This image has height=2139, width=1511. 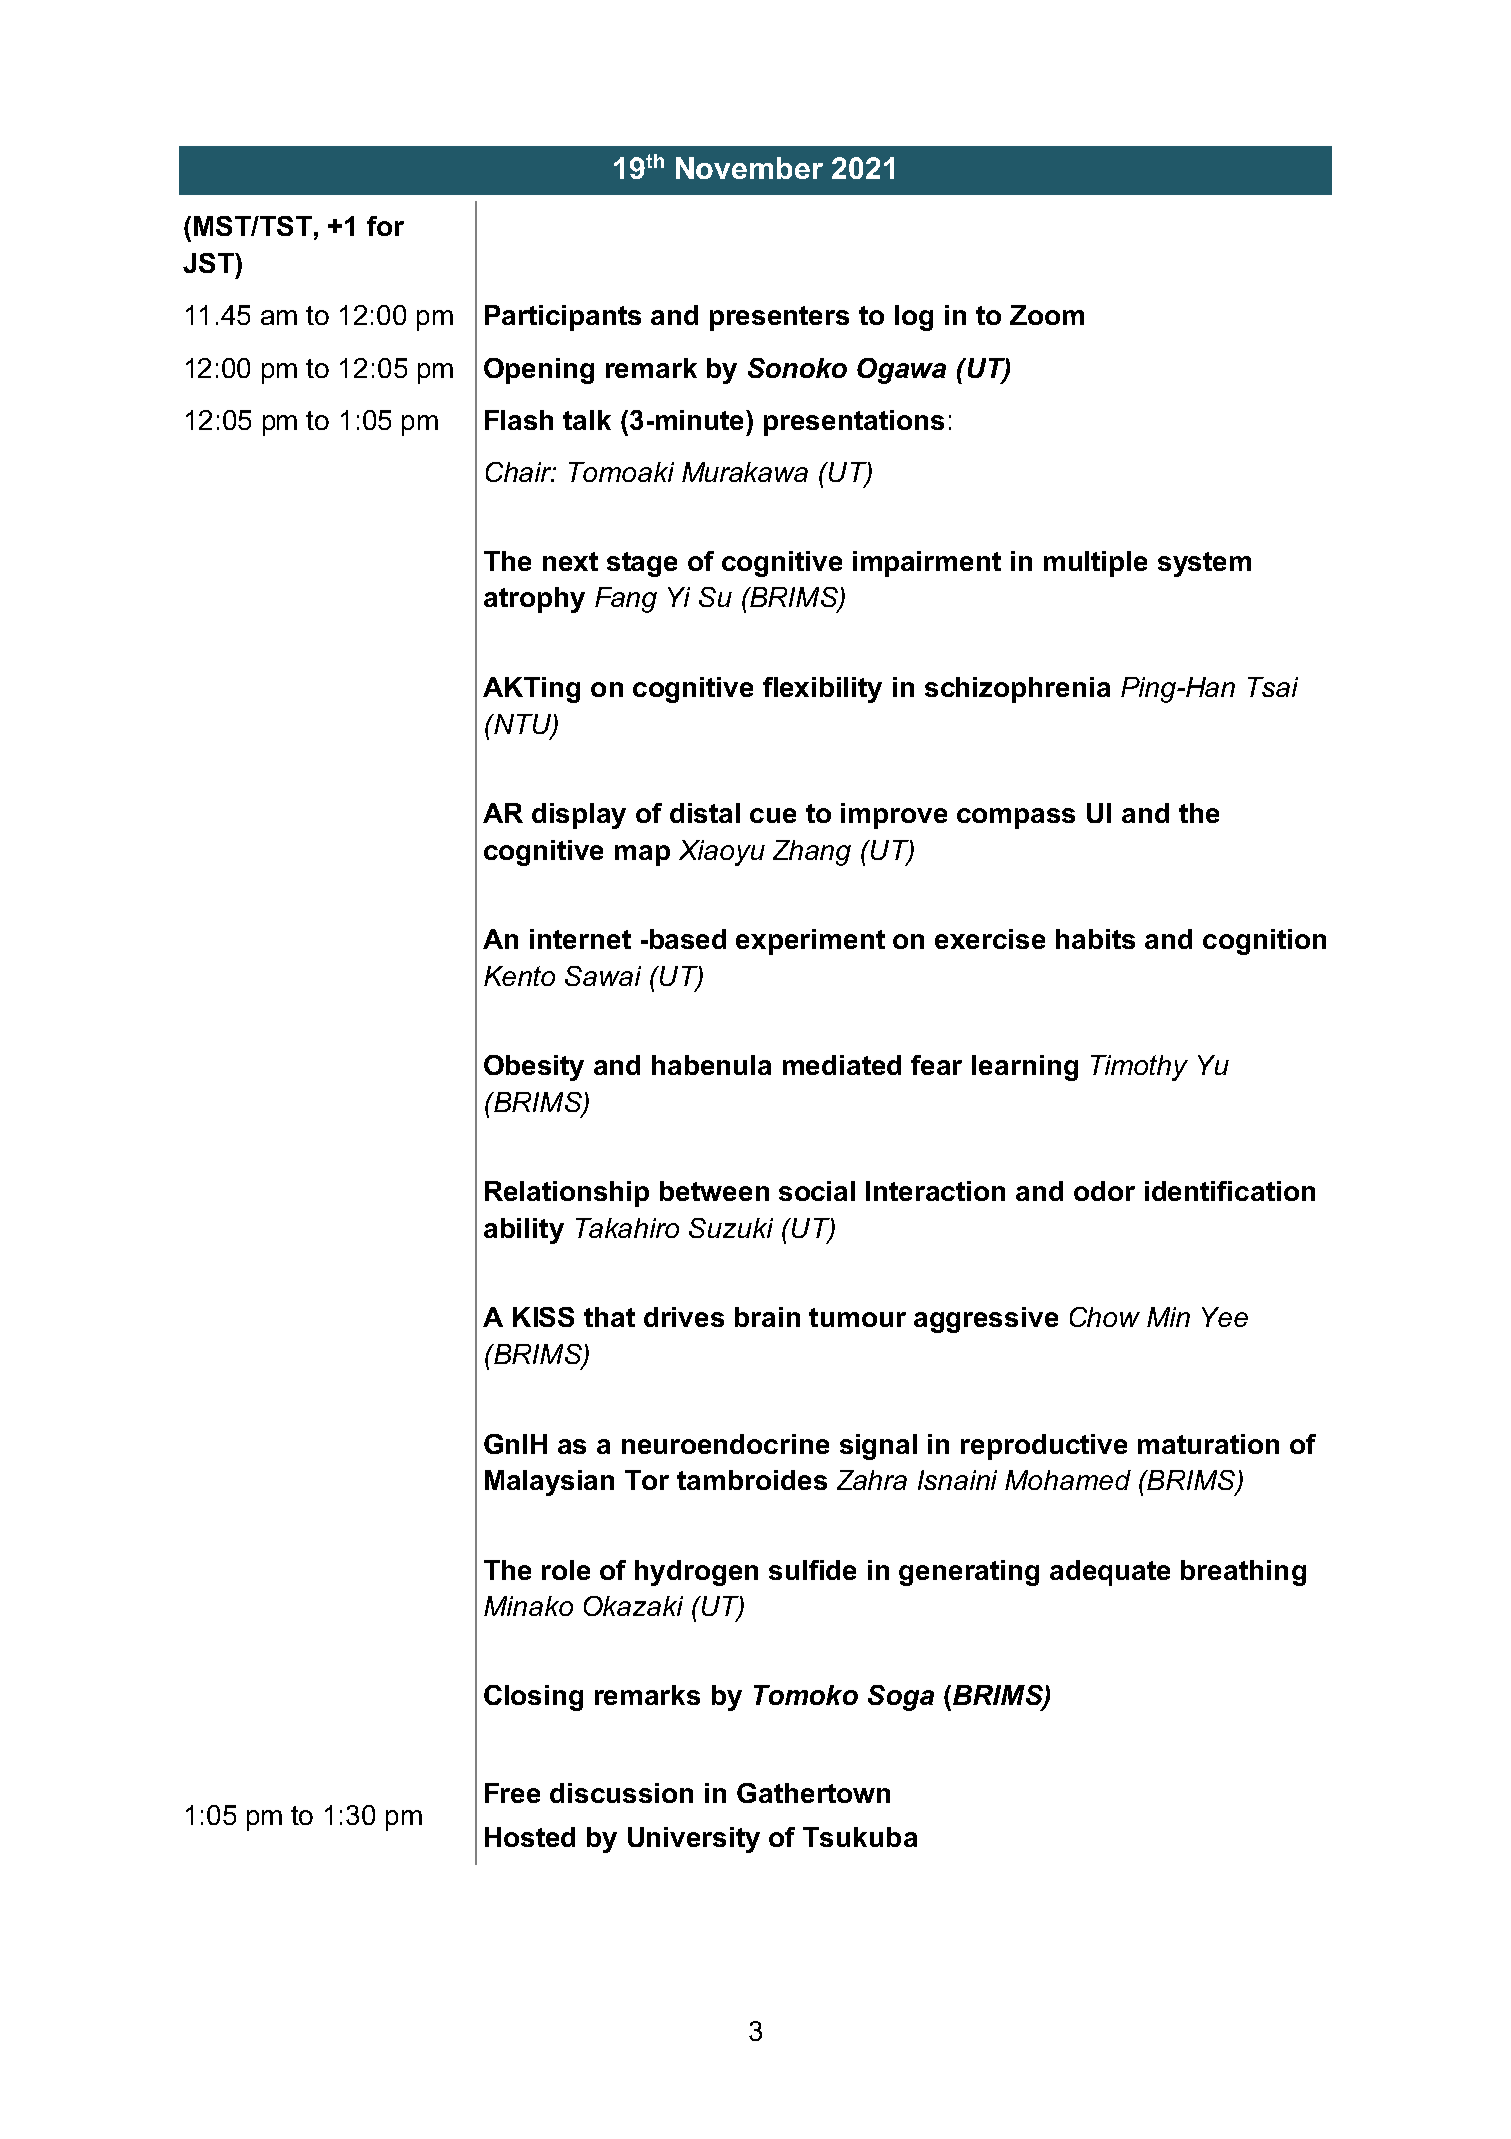 I want to click on adequate, so click(x=1110, y=1573).
